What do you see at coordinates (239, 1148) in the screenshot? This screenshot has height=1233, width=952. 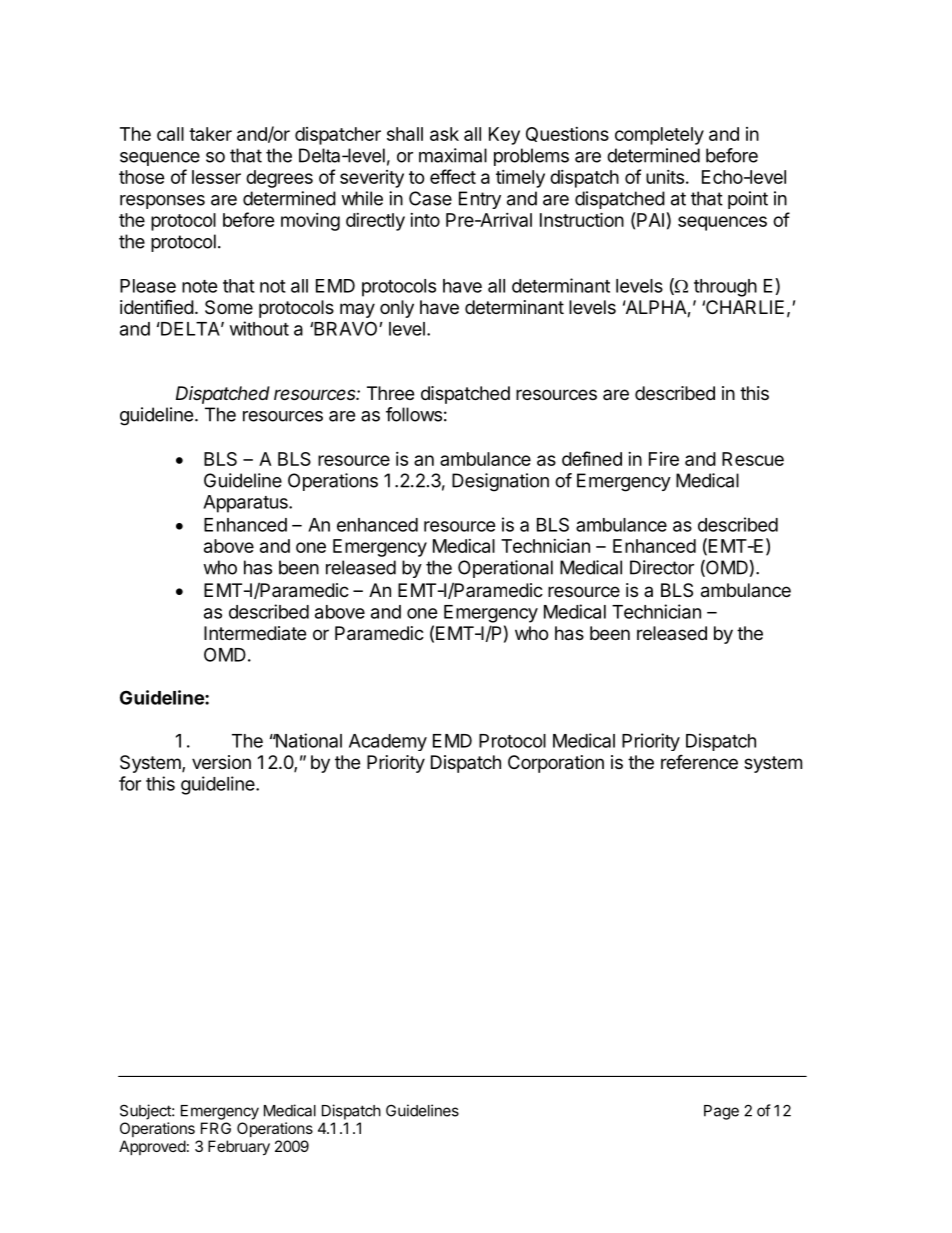 I see `February` at bounding box center [239, 1148].
